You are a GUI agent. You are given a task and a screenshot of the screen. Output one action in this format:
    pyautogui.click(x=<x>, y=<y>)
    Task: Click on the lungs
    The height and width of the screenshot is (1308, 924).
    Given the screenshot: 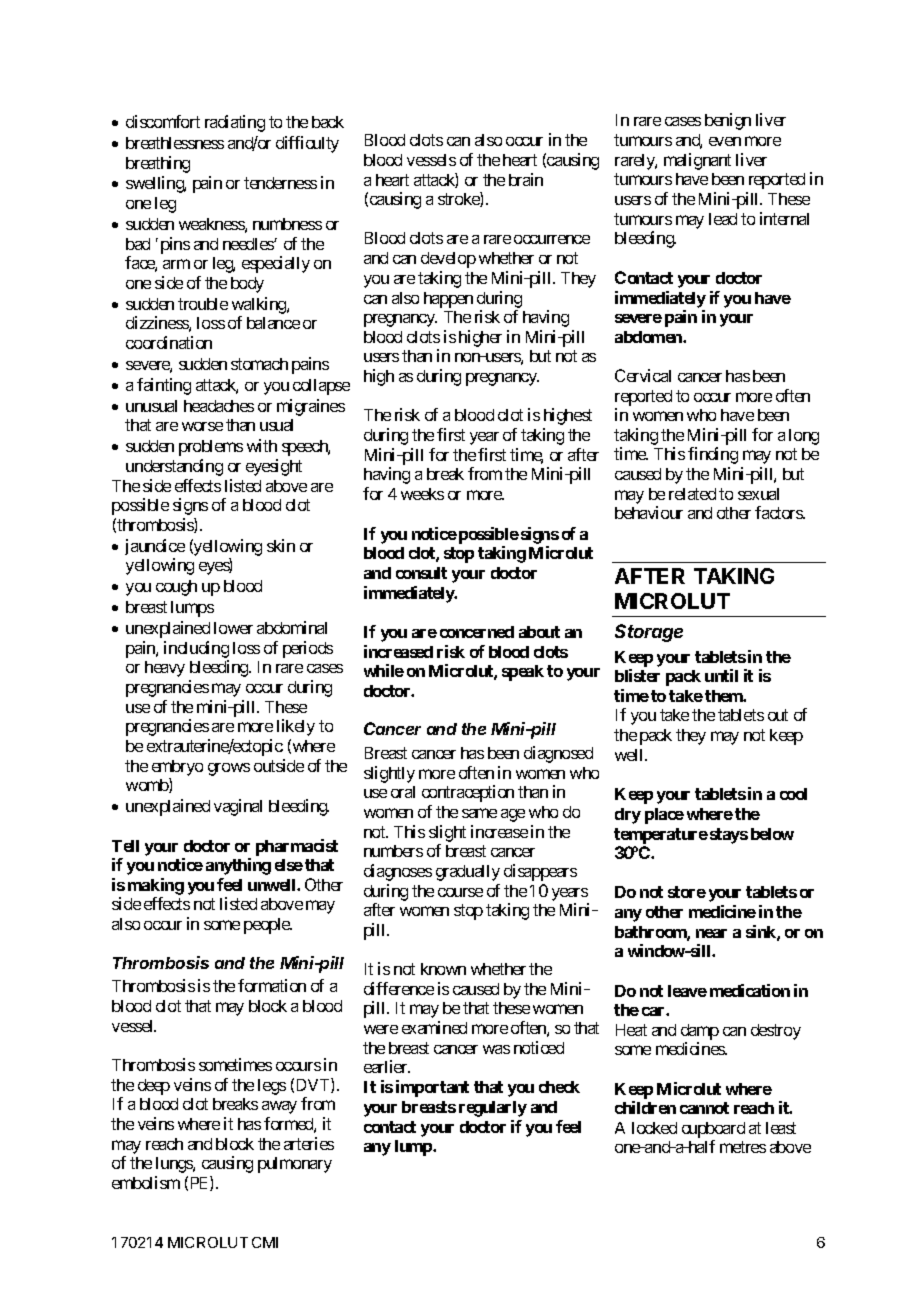 What is the action you would take?
    pyautogui.click(x=175, y=1165)
